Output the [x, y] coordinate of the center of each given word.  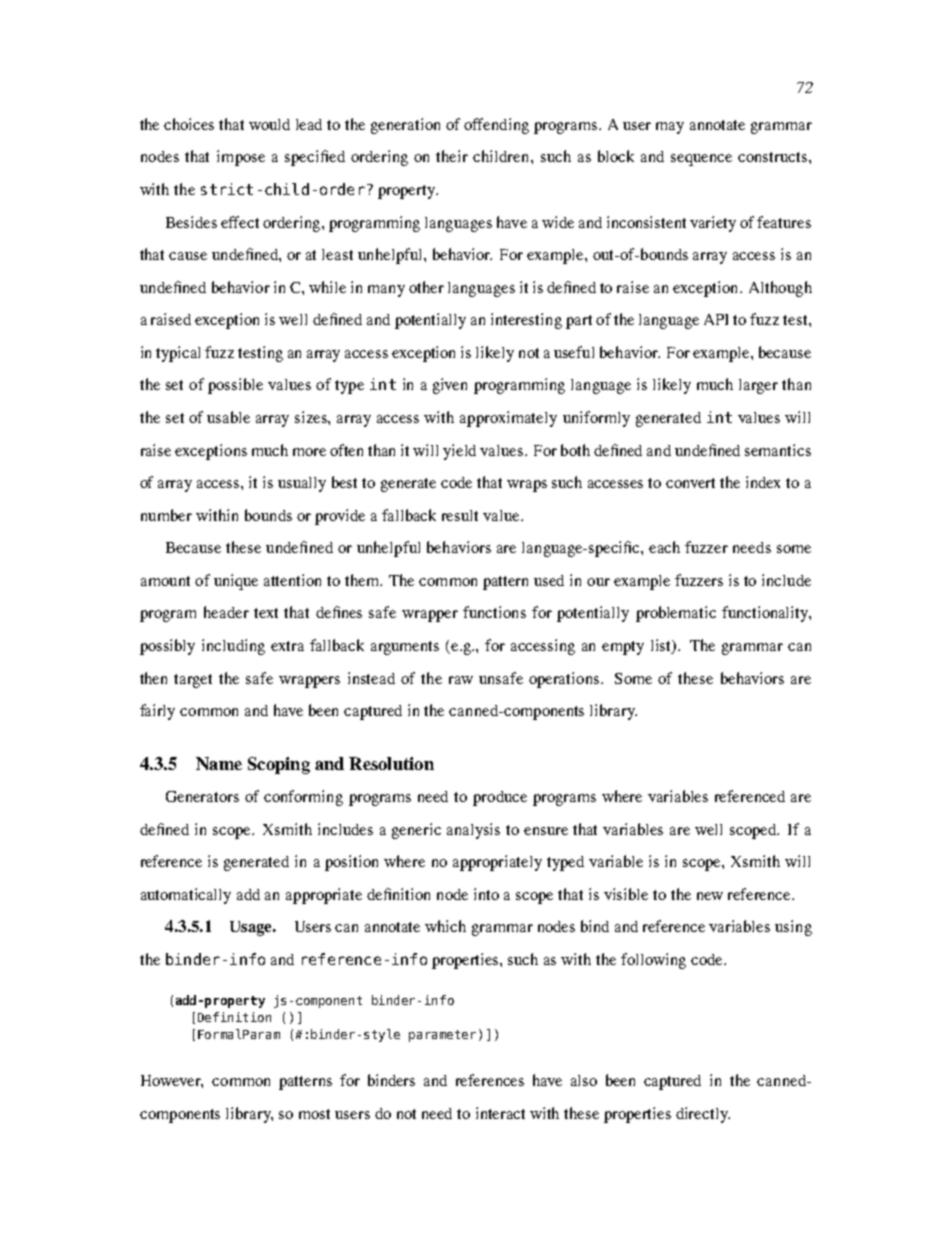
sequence [701, 160]
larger [758, 386]
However [172, 1081]
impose [241, 158]
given [450, 386]
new [710, 896]
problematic [676, 614]
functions [494, 612]
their [452, 156]
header [226, 612]
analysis [473, 831]
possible [235, 386]
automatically [186, 896]
